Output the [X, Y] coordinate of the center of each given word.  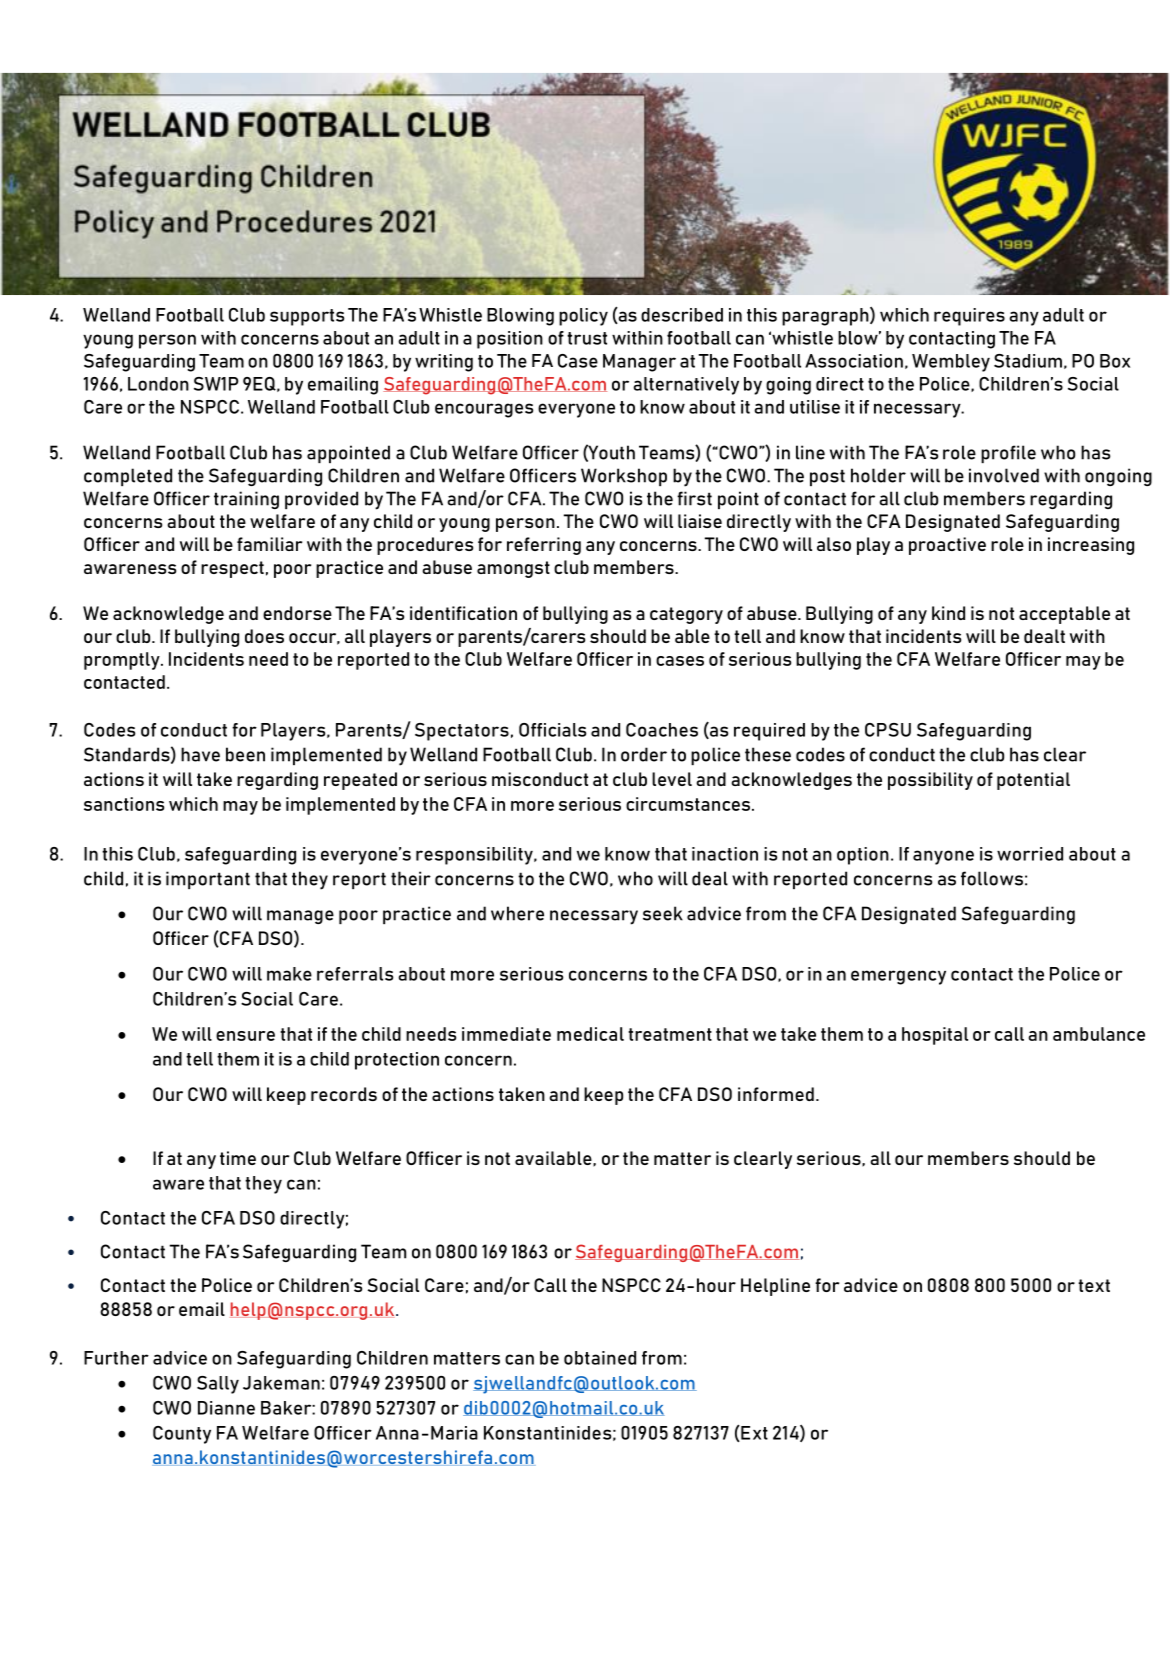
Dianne [226, 1408]
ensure [245, 1036]
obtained [600, 1358]
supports [307, 317]
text [1094, 1285]
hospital [935, 1036]
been [245, 754]
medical [590, 1034]
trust [587, 338]
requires [969, 317]
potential [1033, 781]
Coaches [662, 730]
